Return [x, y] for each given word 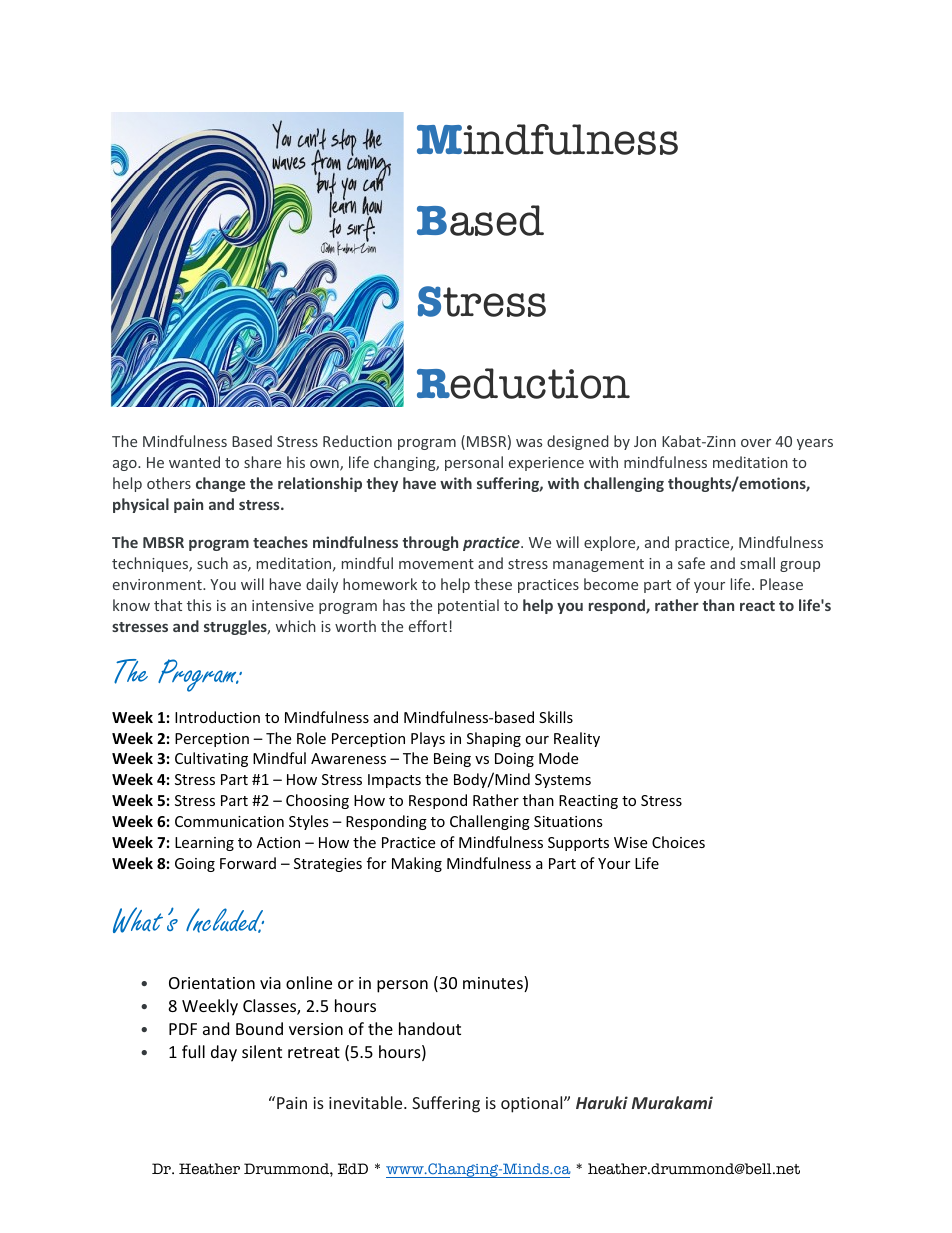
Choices [678, 842]
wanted [194, 462]
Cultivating [211, 759]
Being [452, 760]
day [224, 1053]
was [529, 443]
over [756, 443]
